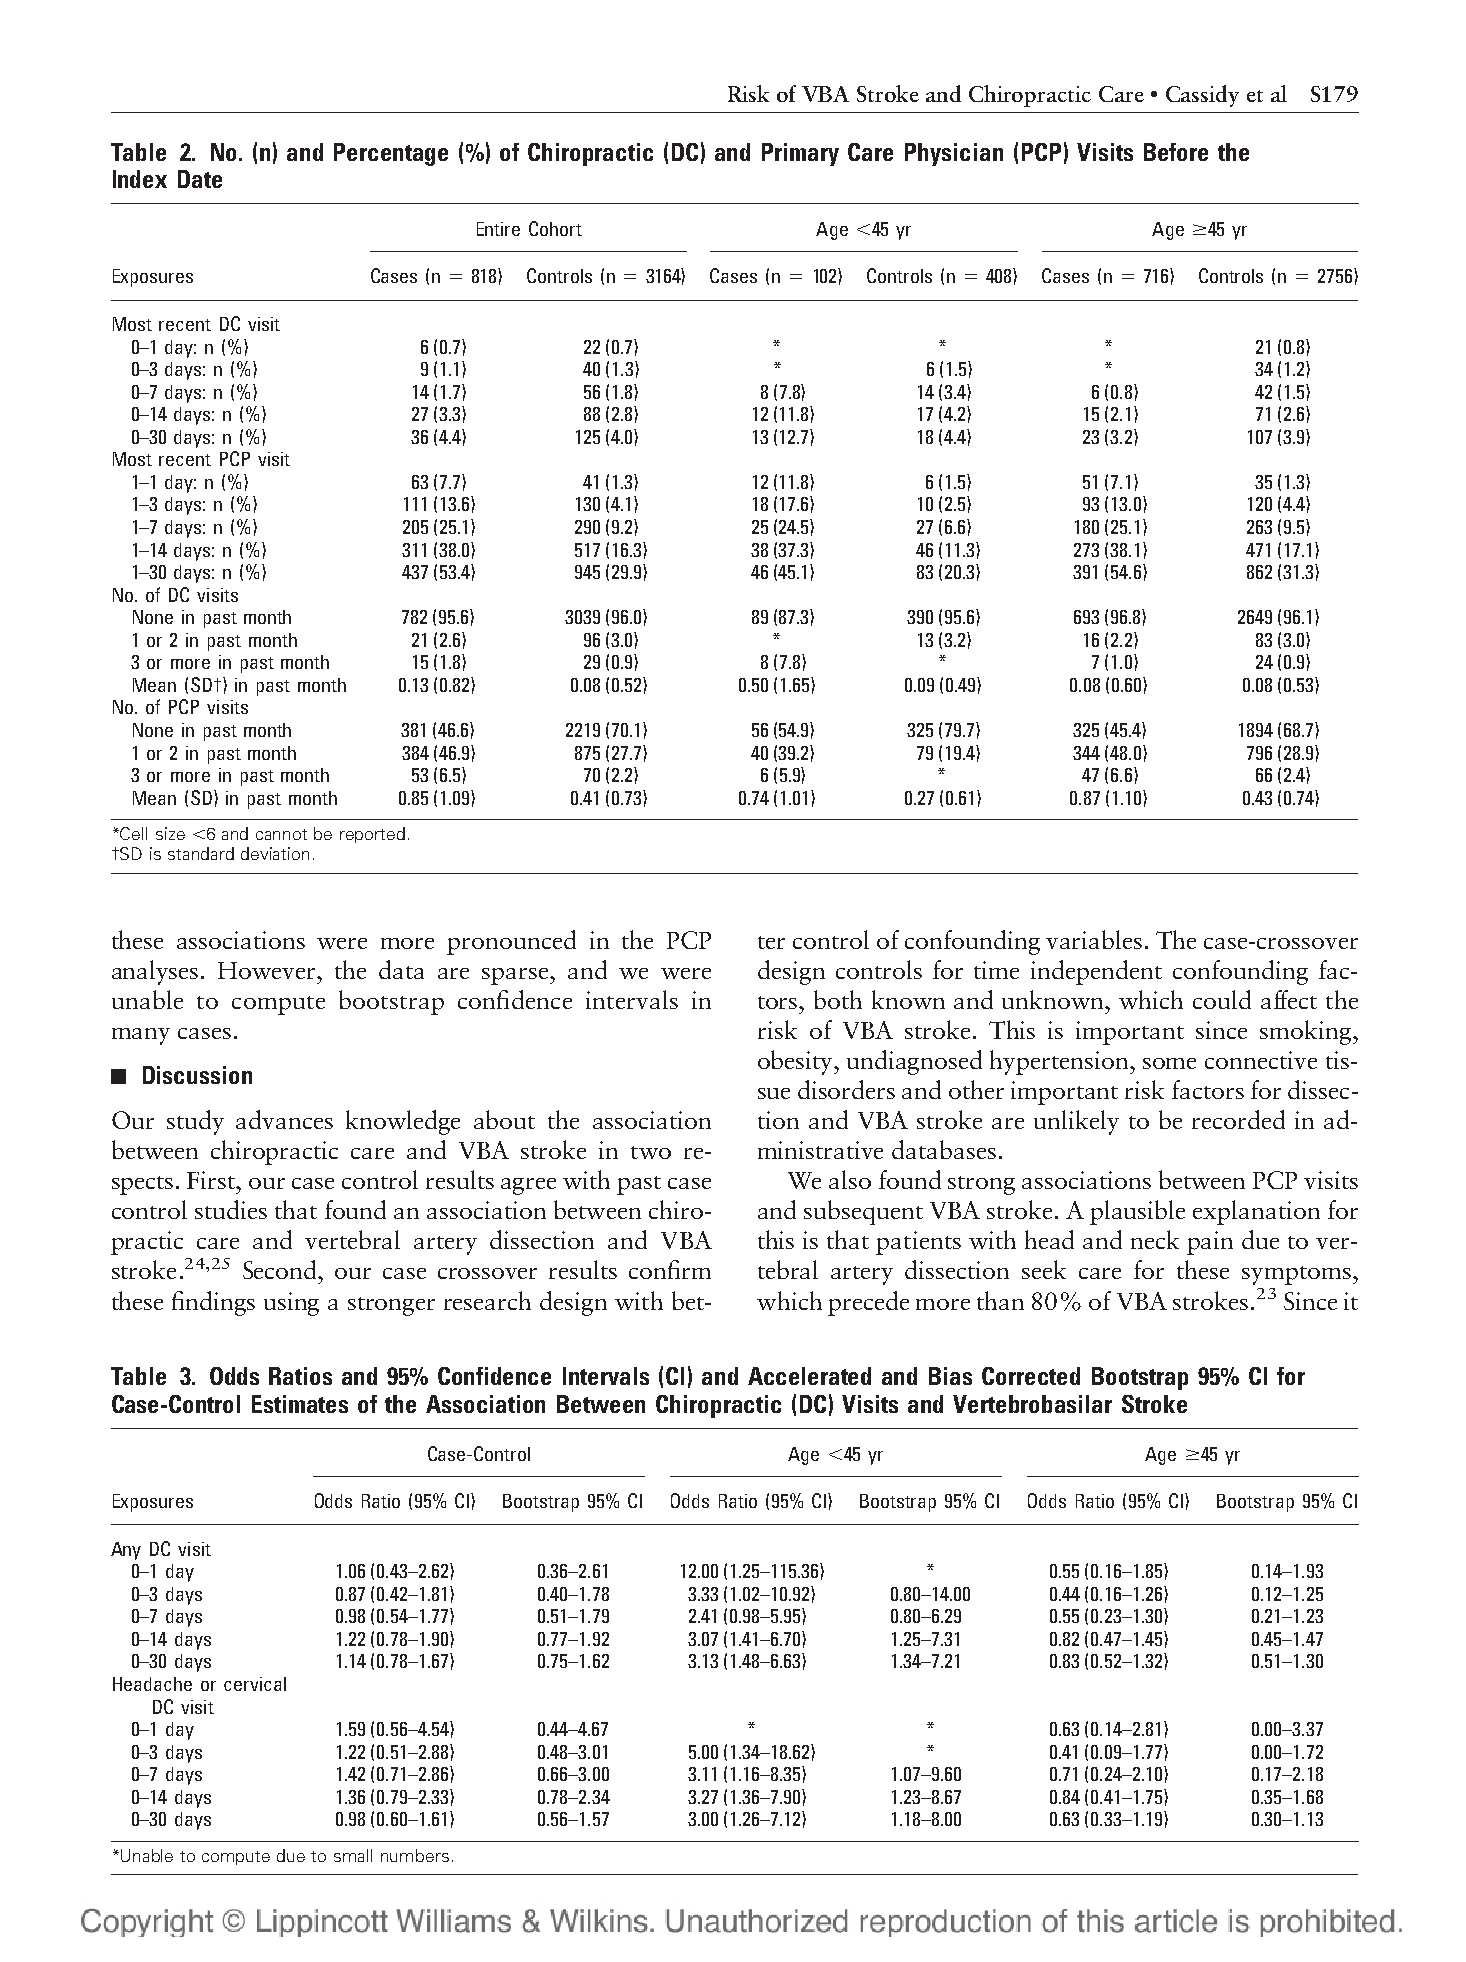  What do you see at coordinates (670, 1269) in the page?
I see `confirm` at bounding box center [670, 1269].
